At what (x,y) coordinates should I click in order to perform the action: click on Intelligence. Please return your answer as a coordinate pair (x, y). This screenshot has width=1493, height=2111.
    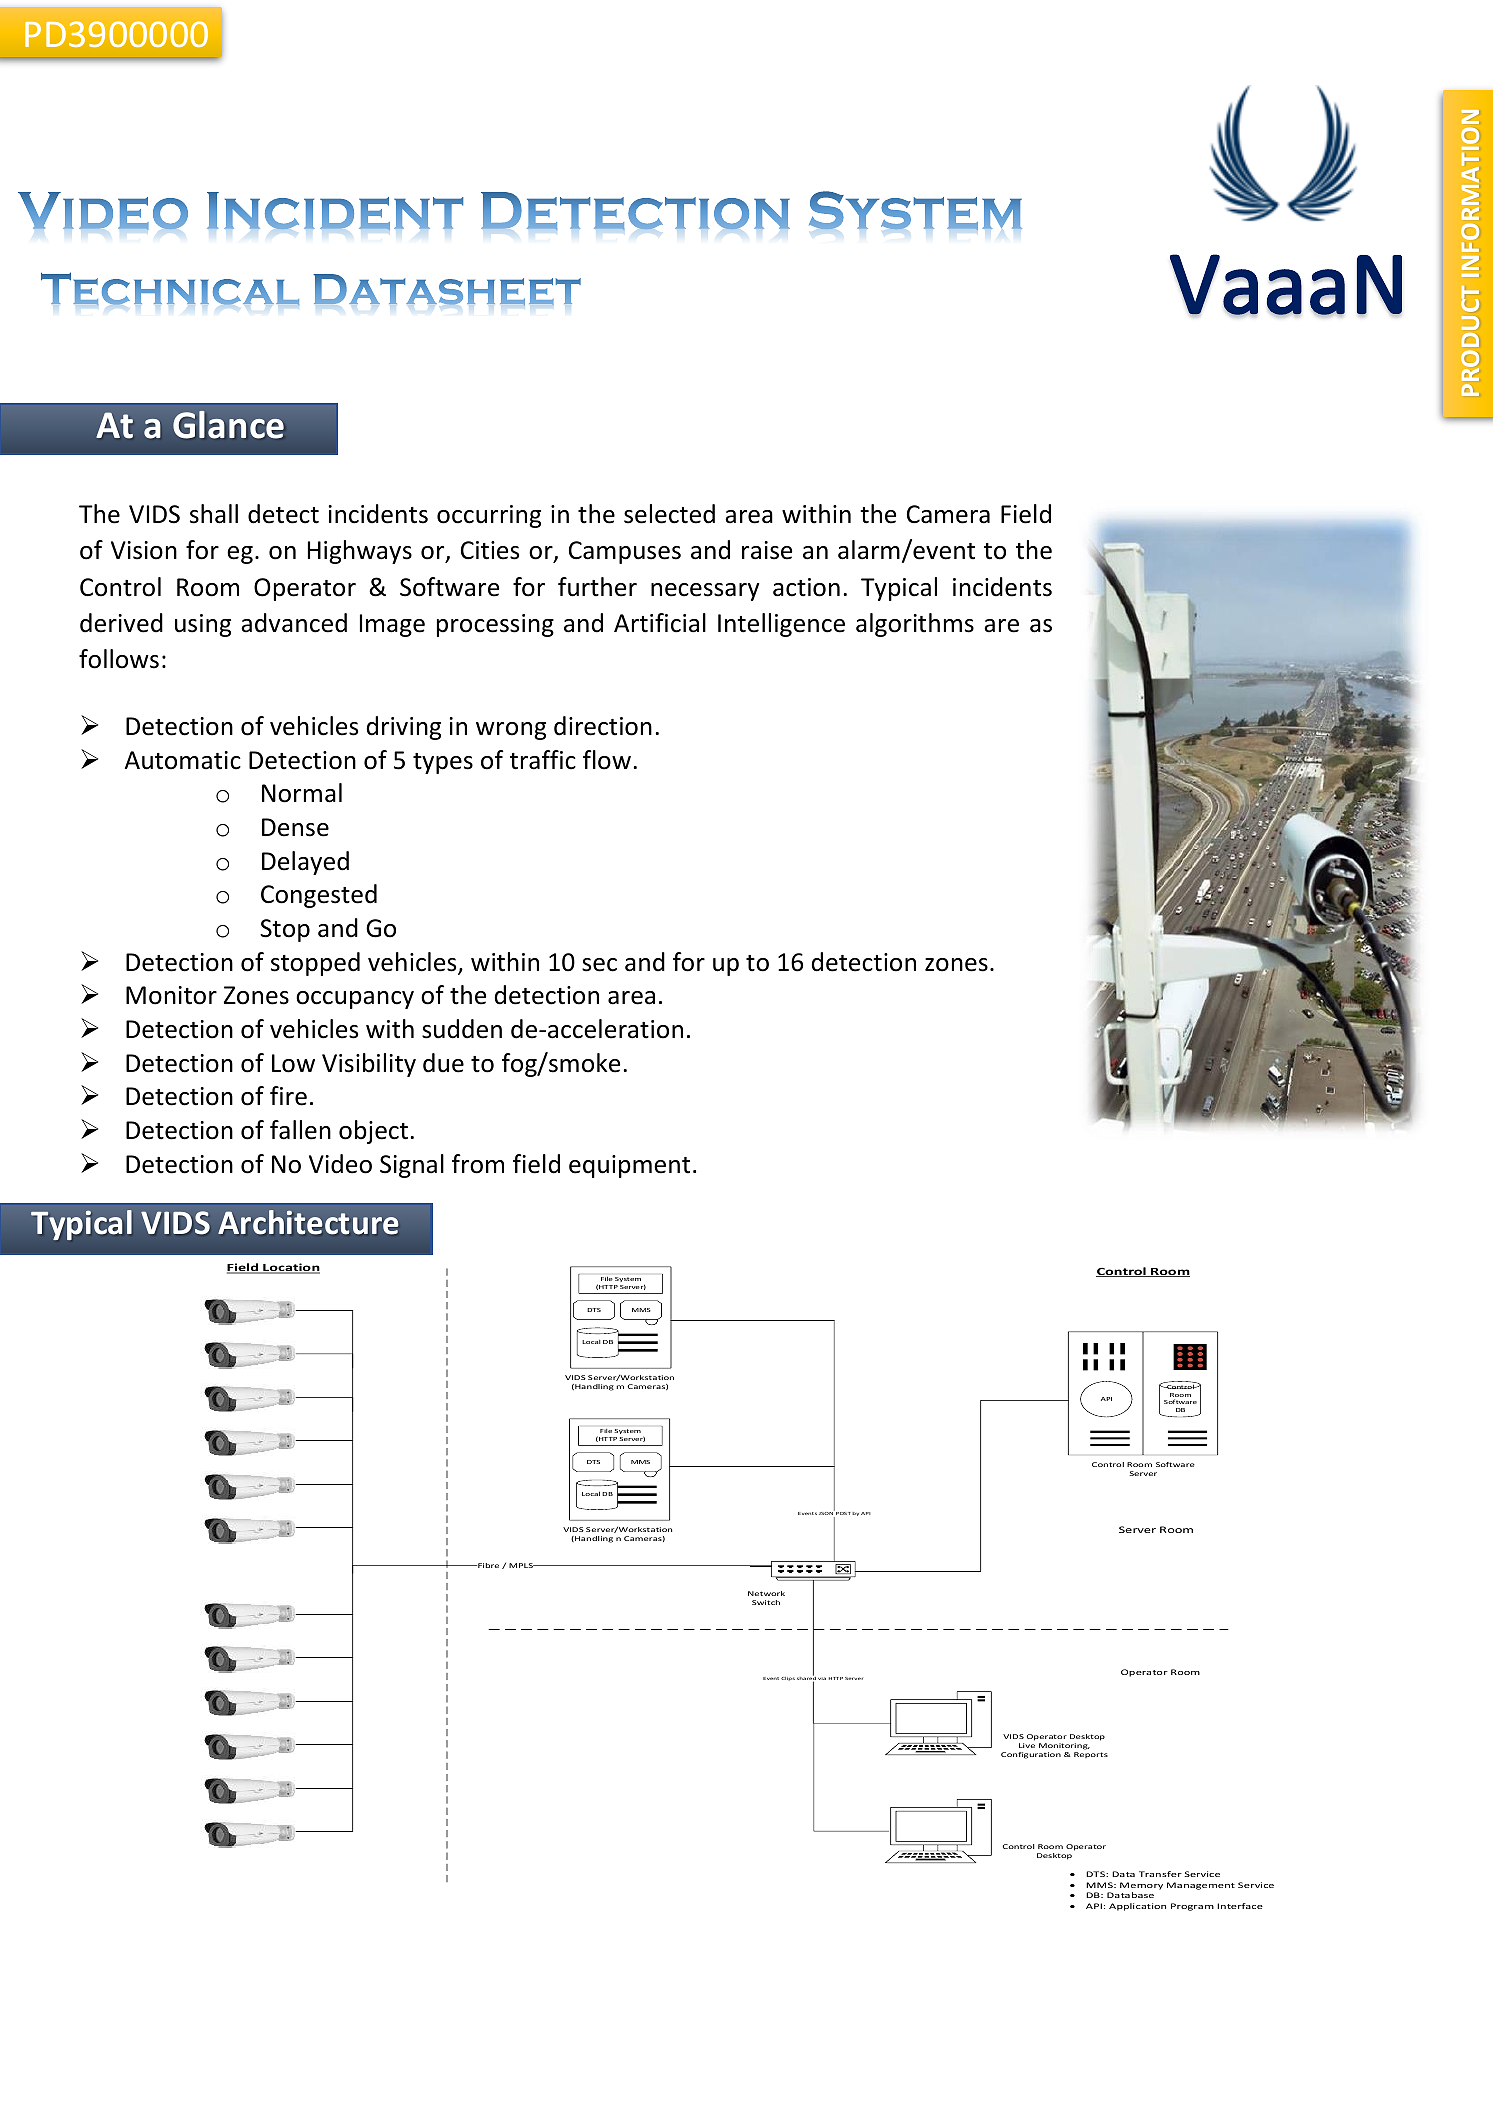
    Looking at the image, I should click on (781, 625).
